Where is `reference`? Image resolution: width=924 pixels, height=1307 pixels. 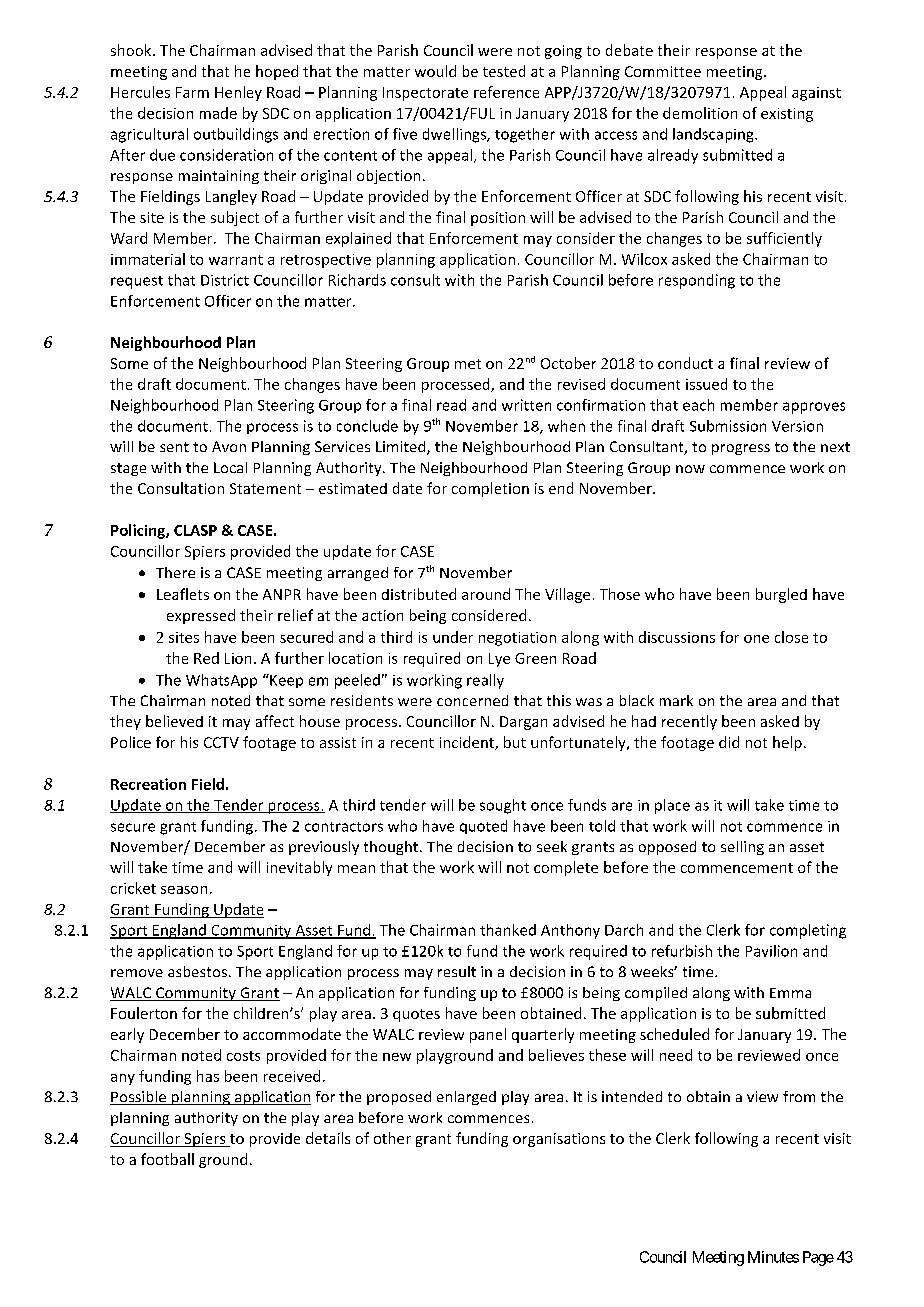 reference is located at coordinates (506, 92).
